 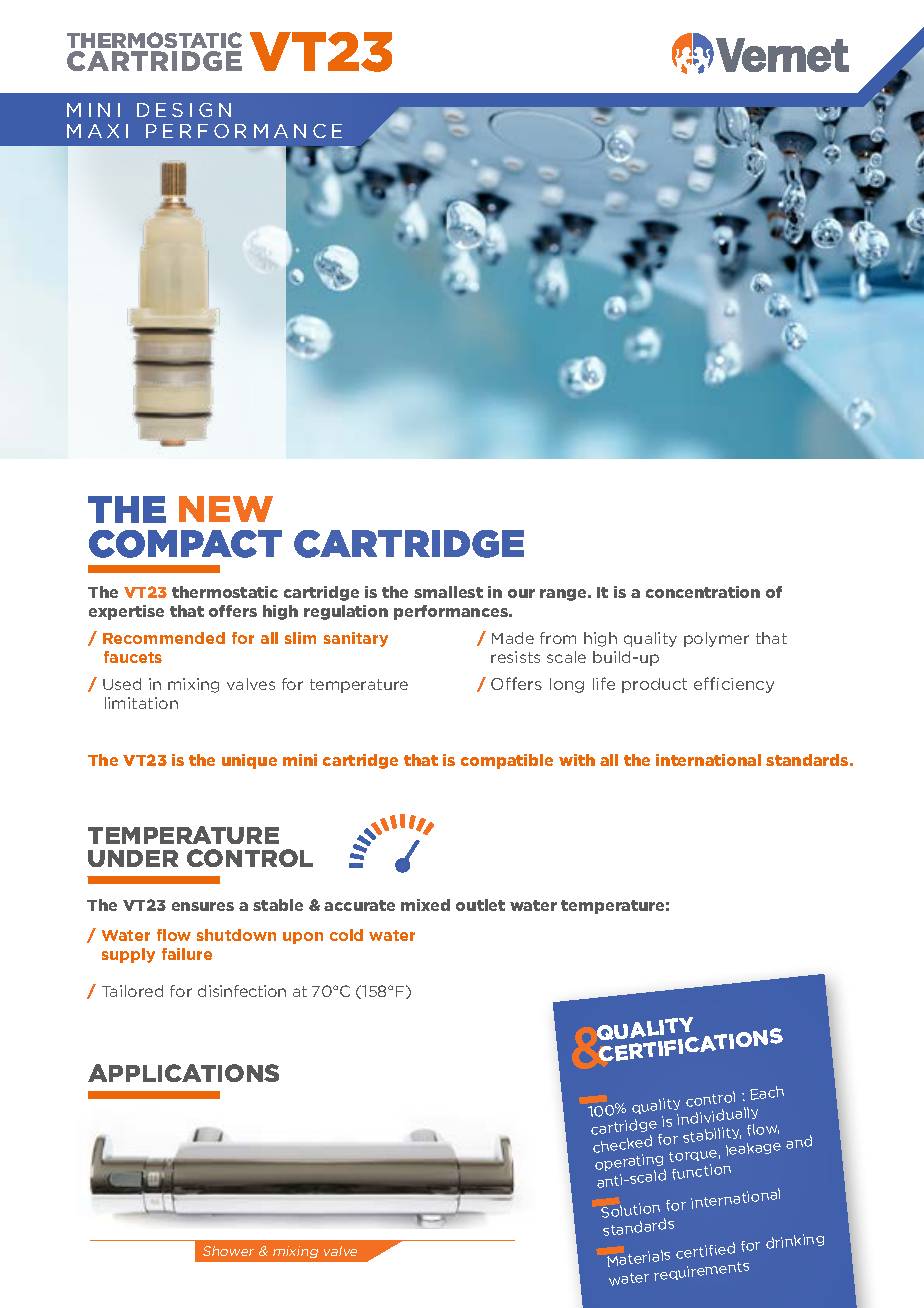 What do you see at coordinates (183, 1073) in the image?
I see `APPLICATIONS` at bounding box center [183, 1073].
